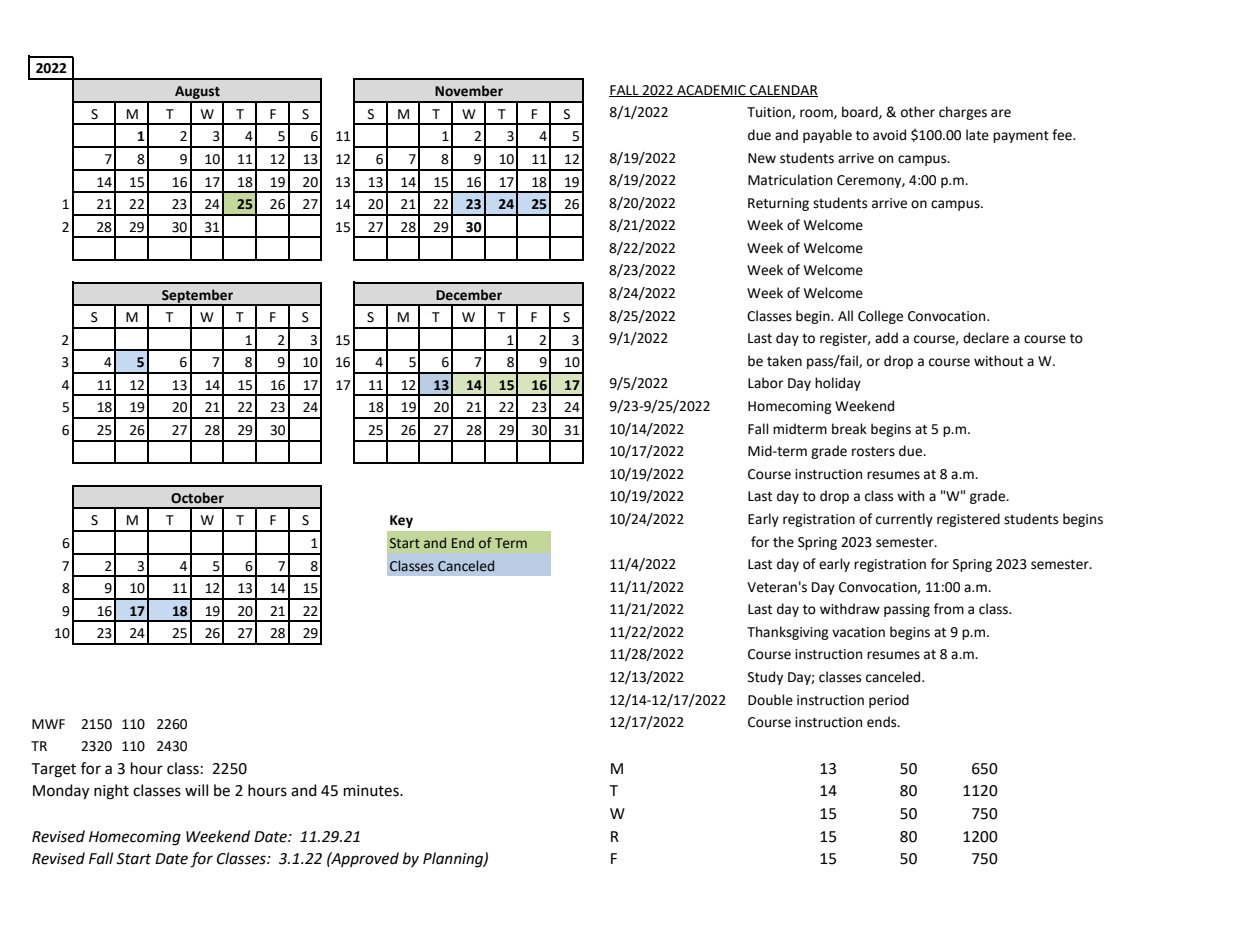  I want to click on Labor, so click(765, 383).
